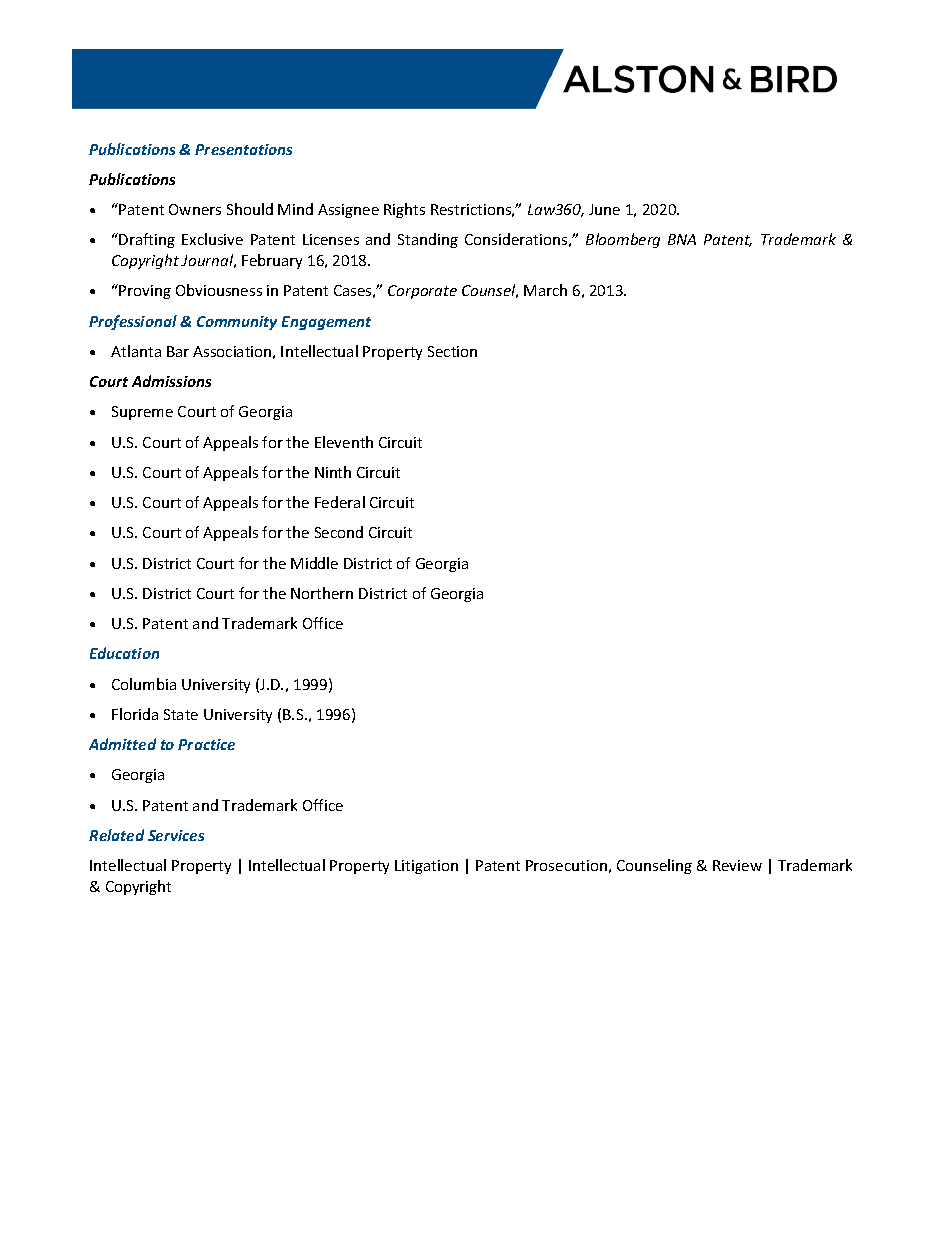 Image resolution: width=952 pixels, height=1233 pixels. I want to click on Services, so click(176, 835).
